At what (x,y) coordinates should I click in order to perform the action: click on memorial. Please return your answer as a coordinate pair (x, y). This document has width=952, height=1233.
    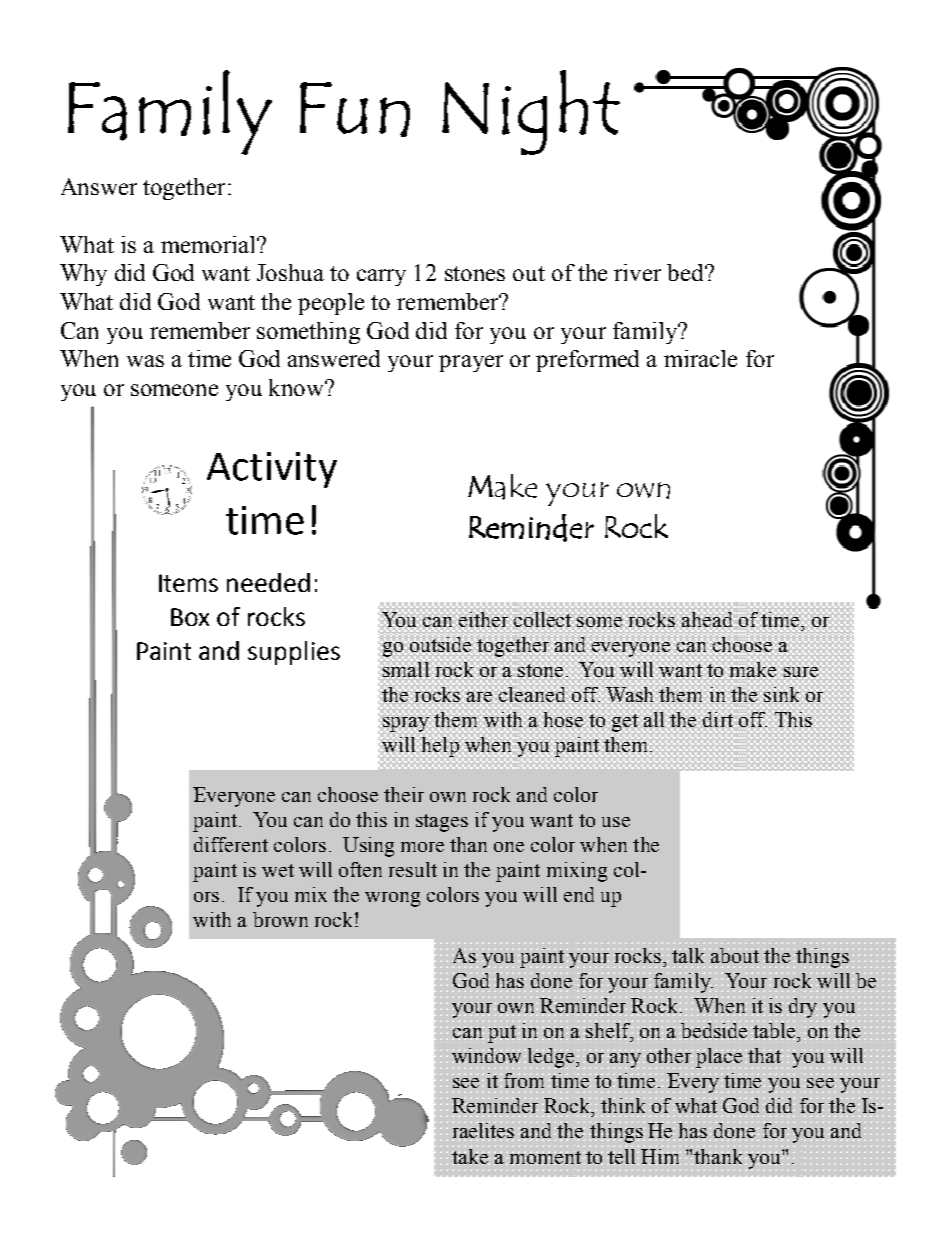
    Looking at the image, I should click on (209, 244).
